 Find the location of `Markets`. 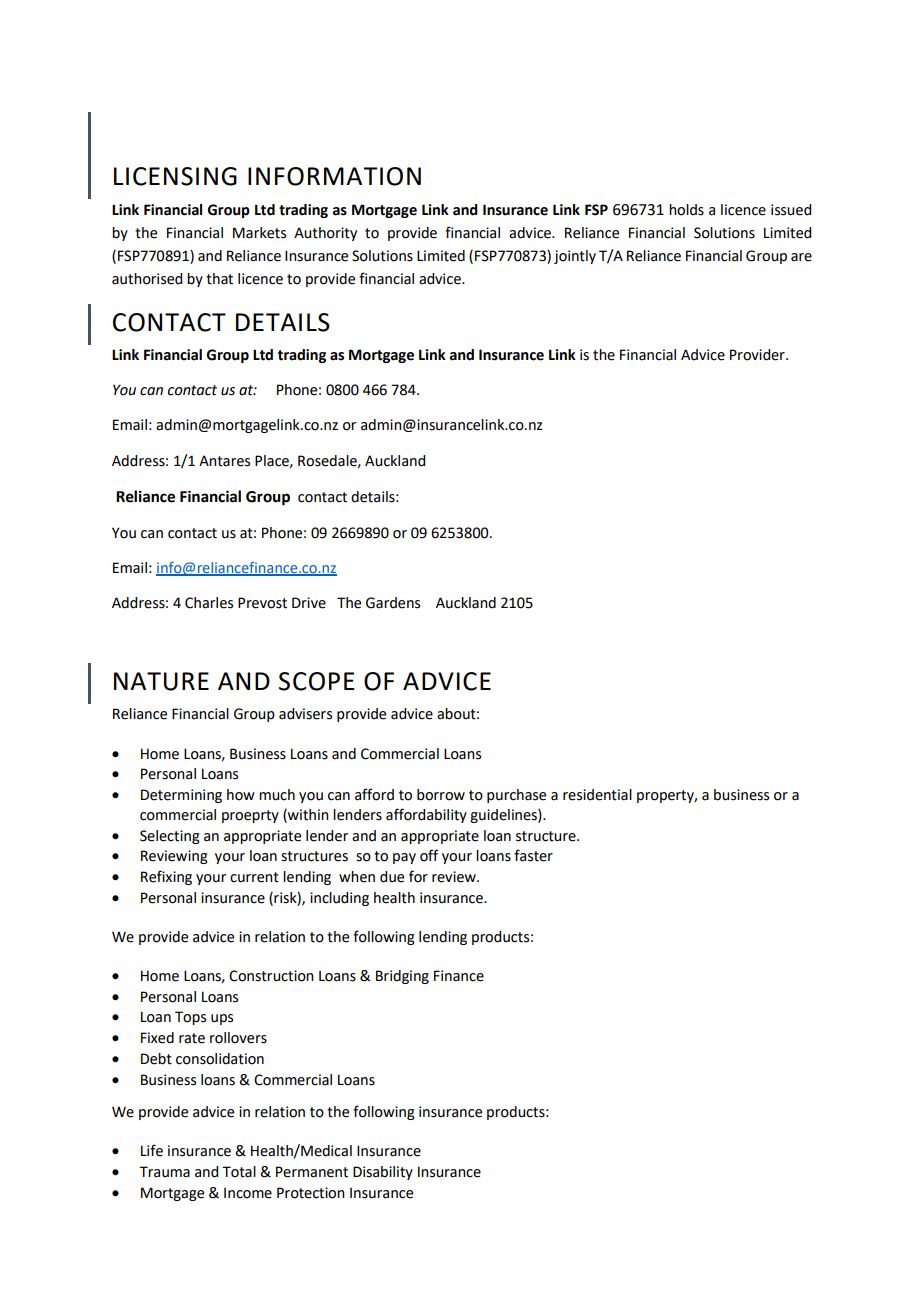

Markets is located at coordinates (259, 233).
